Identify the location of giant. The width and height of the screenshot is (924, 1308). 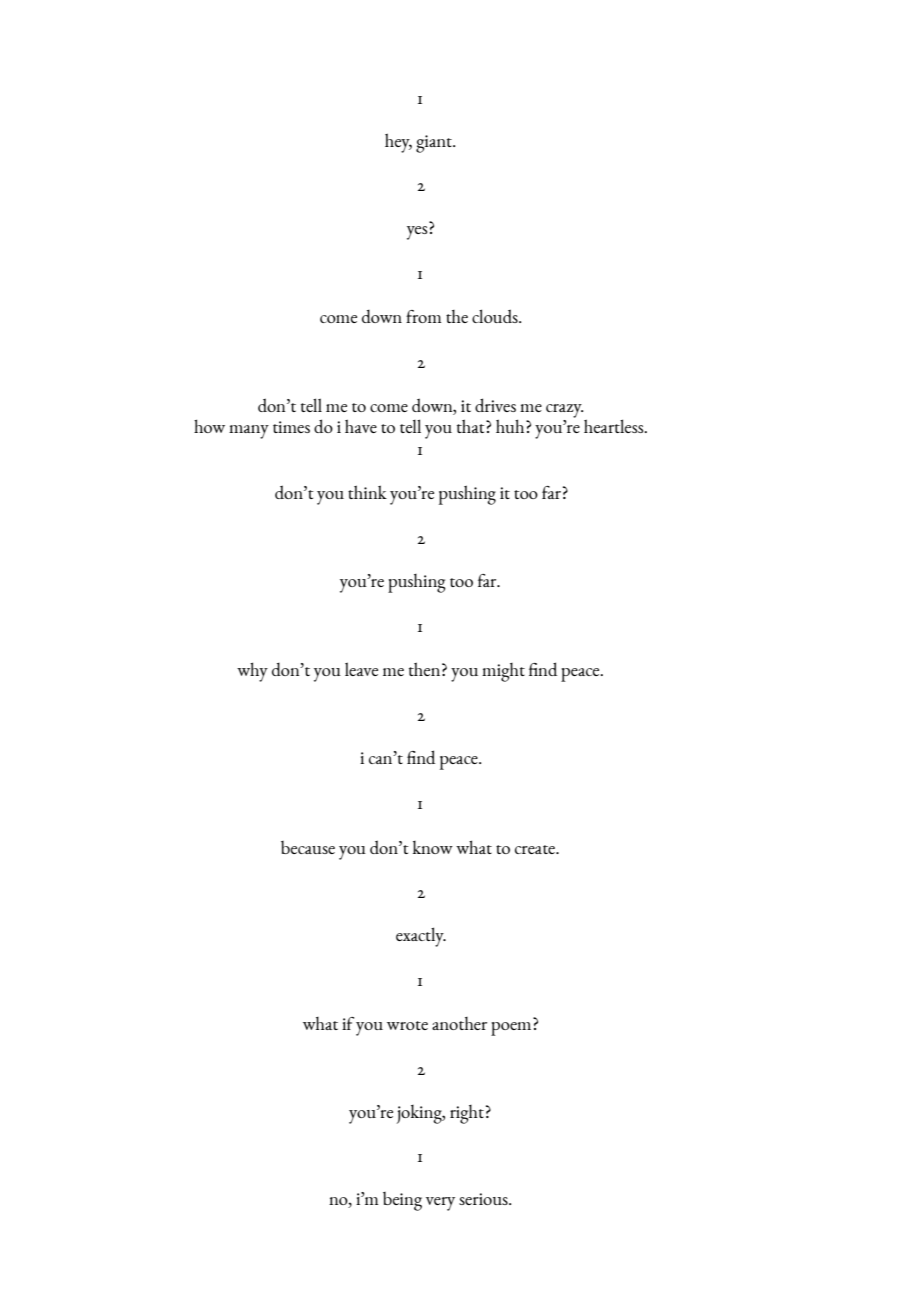
(435, 144).
